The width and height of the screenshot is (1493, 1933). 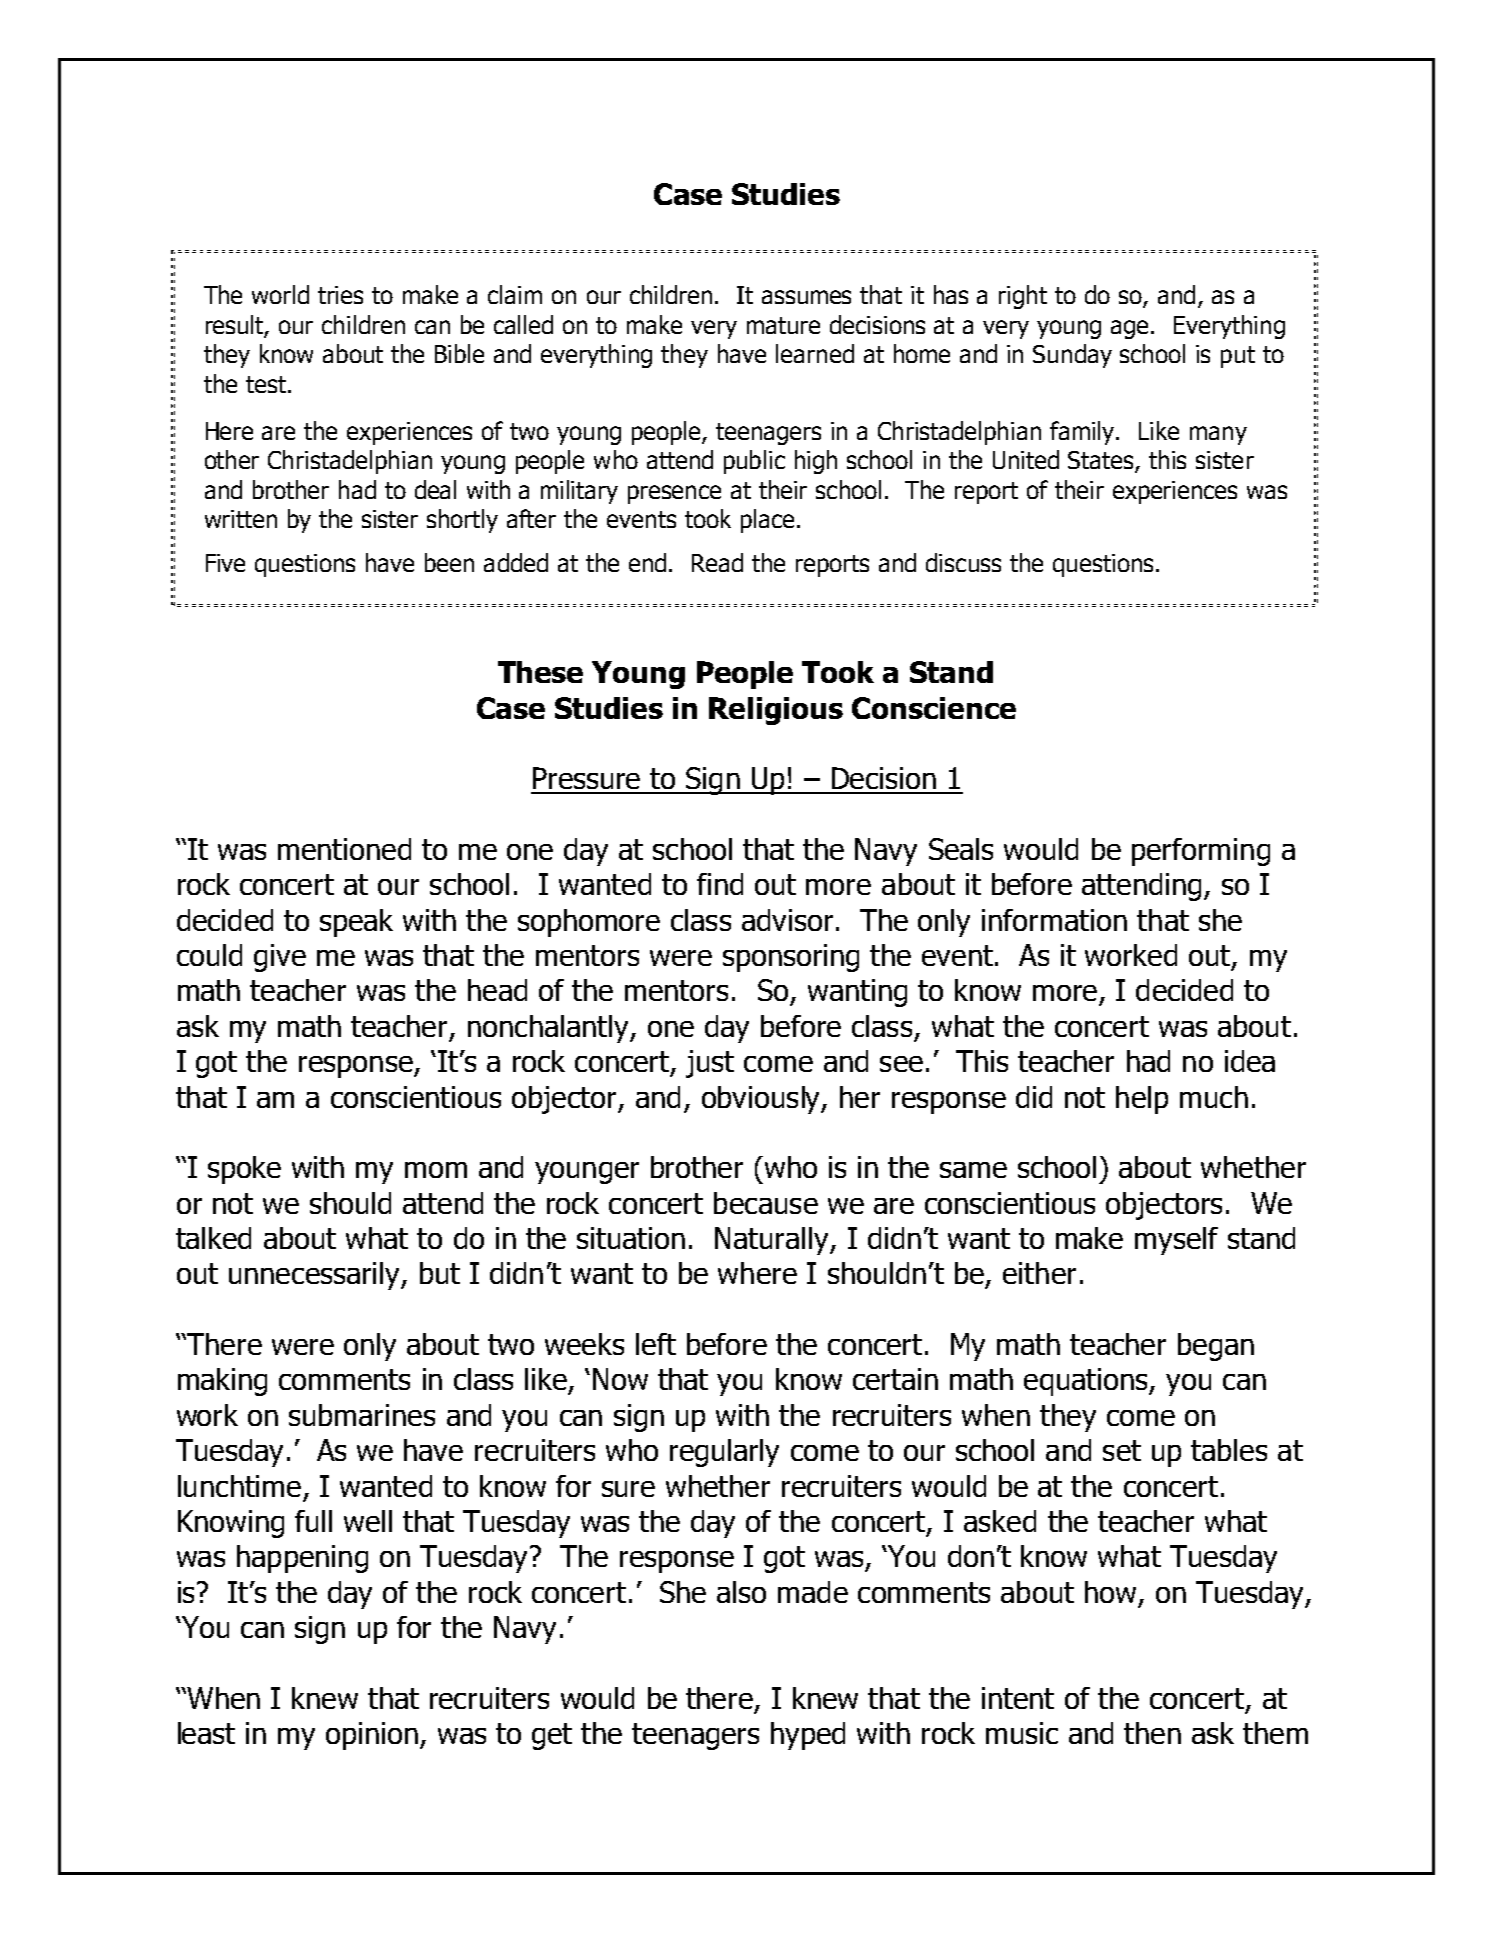 I want to click on Religious, so click(x=776, y=711).
